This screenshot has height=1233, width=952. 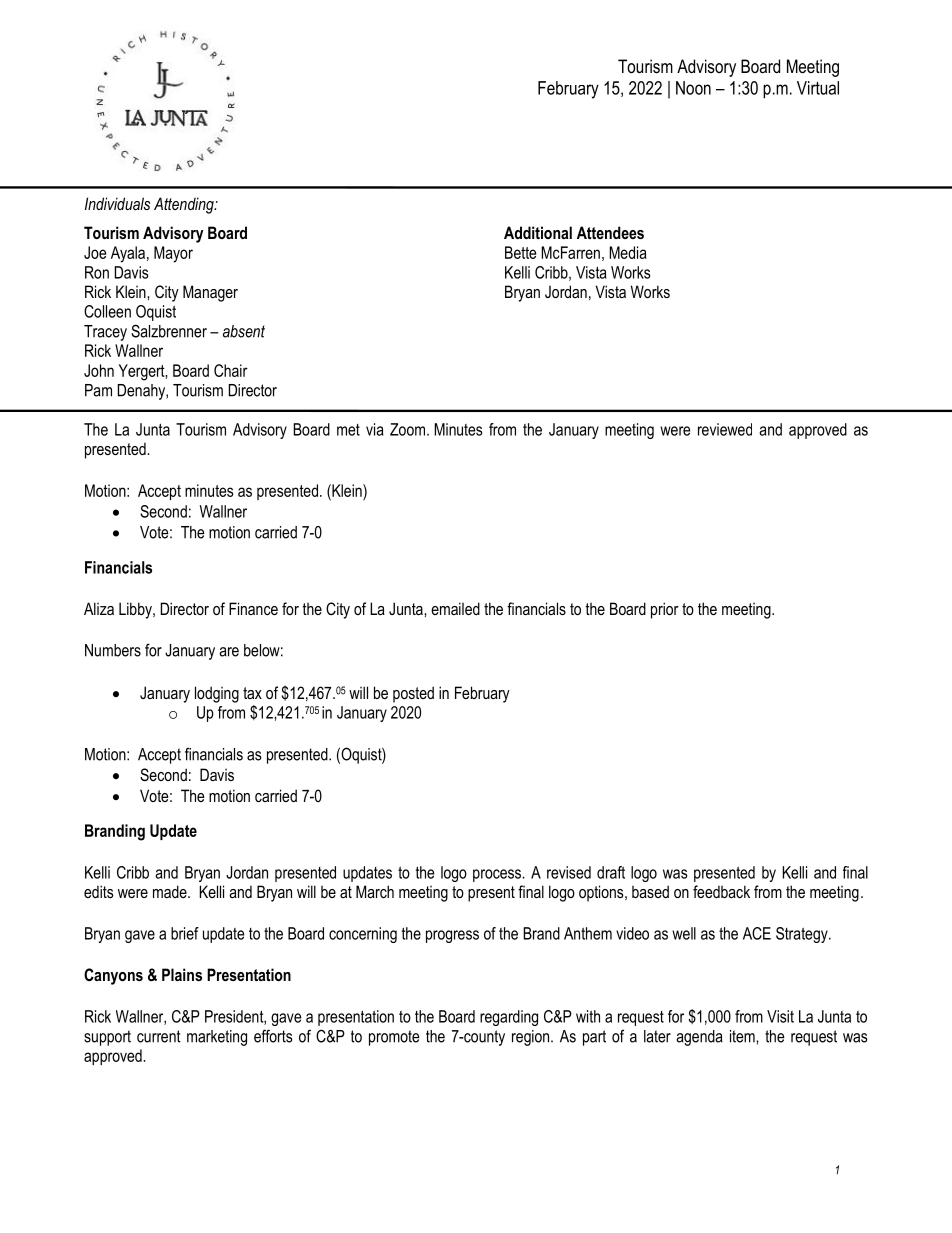 I want to click on Zoom, so click(x=409, y=429).
